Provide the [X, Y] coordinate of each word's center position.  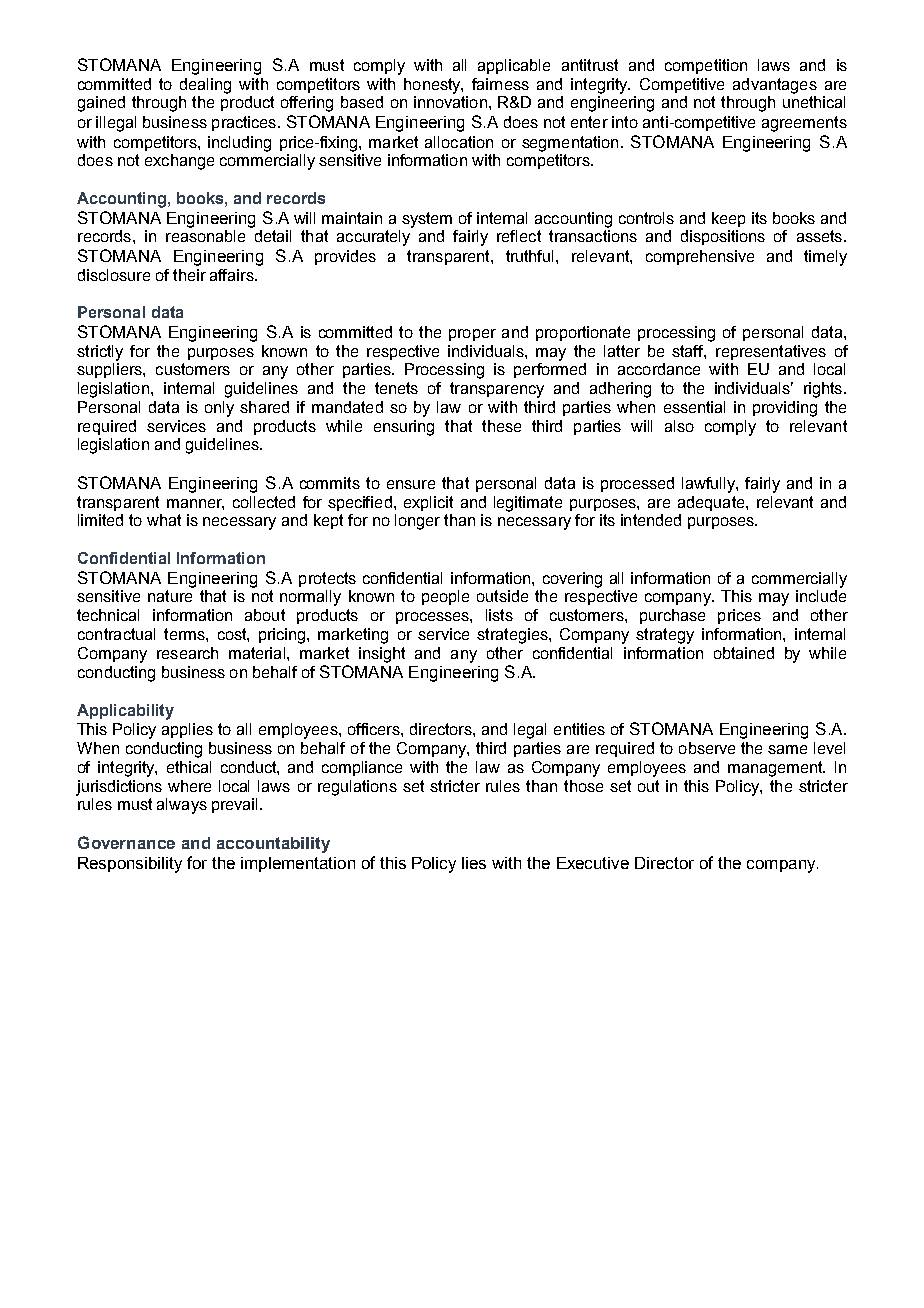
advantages [775, 86]
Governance [126, 842]
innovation [450, 102]
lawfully [709, 485]
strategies [513, 636]
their [189, 275]
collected [264, 502]
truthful [531, 256]
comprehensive [700, 257]
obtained [744, 653]
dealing [205, 86]
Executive [593, 863]
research [187, 653]
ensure [411, 484]
